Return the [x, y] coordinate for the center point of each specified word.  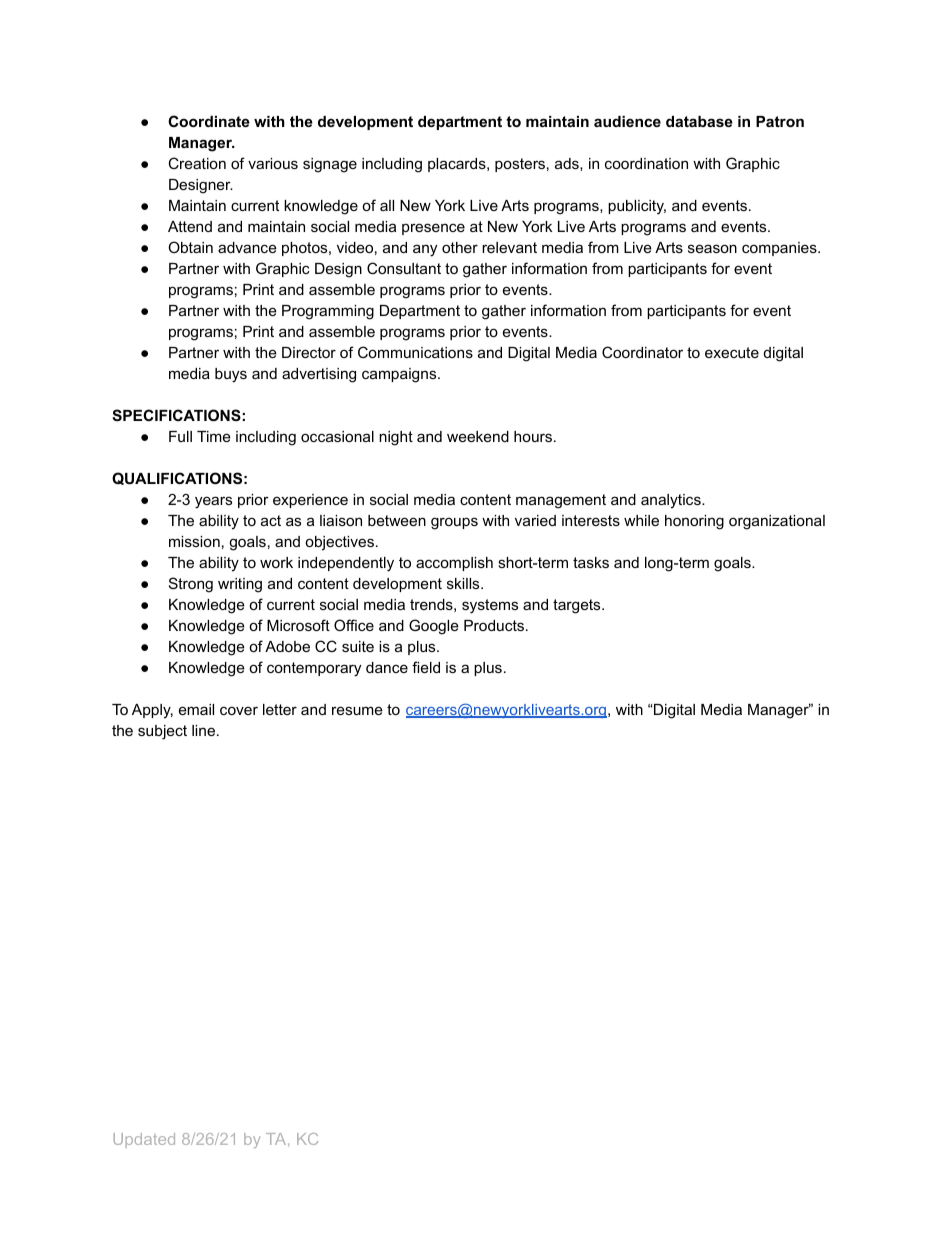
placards [458, 165]
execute [732, 352]
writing [240, 585]
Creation [197, 163]
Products [495, 625]
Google [434, 627]
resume [357, 710]
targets [578, 606]
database [699, 121]
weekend [478, 436]
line [205, 730]
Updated [144, 1140]
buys [231, 375]
